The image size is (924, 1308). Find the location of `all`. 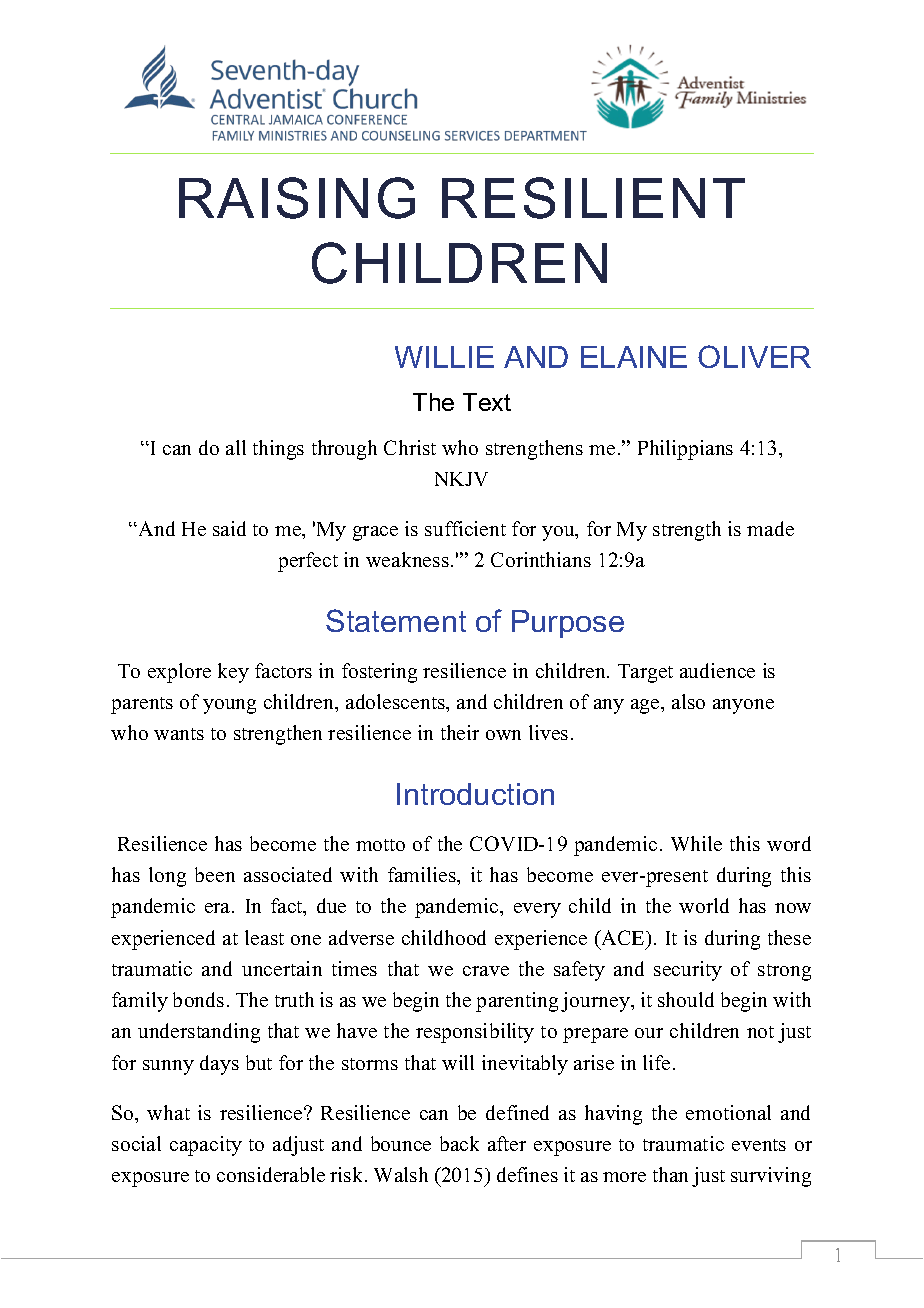

all is located at coordinates (236, 447).
